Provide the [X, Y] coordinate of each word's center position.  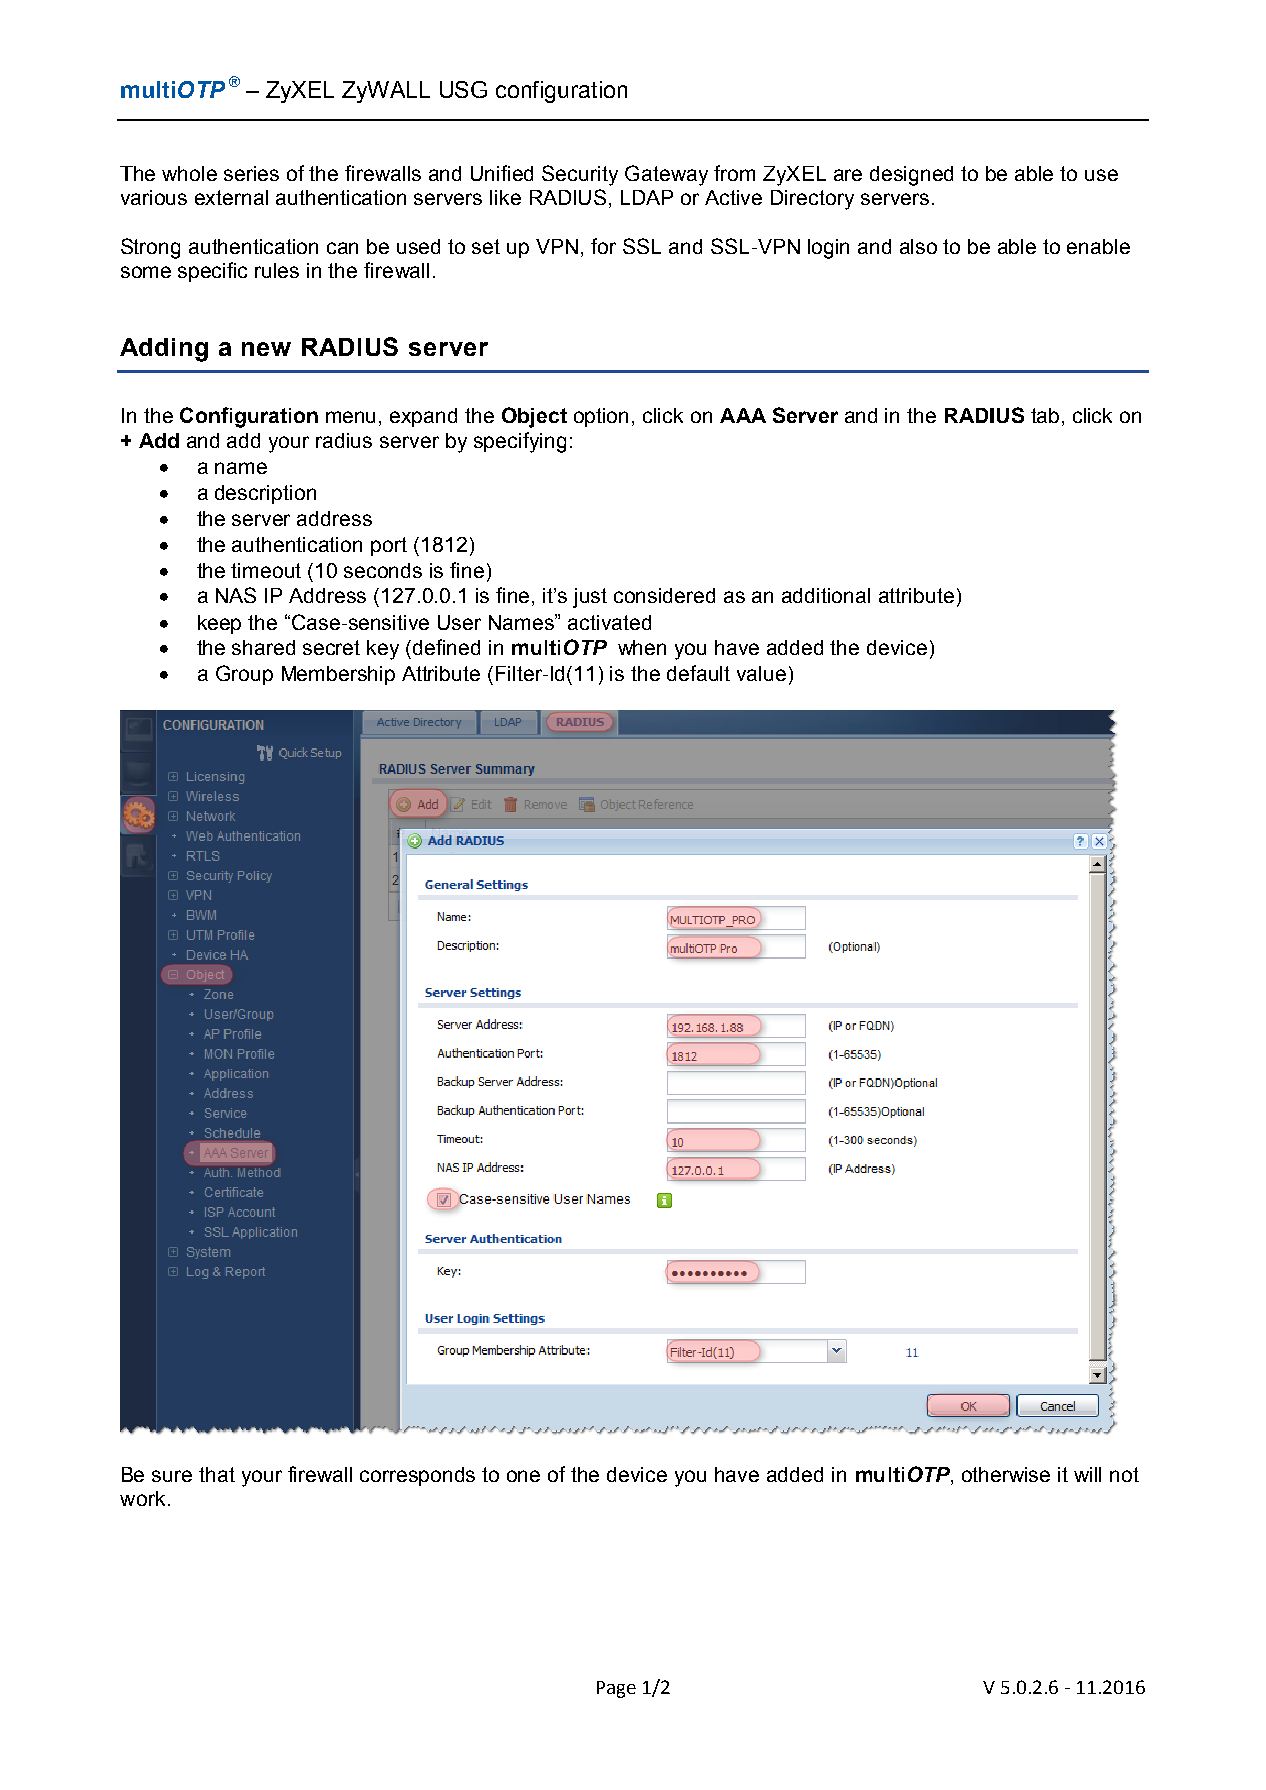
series [251, 173]
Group [244, 675]
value [761, 673]
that [217, 1474]
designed [911, 176]
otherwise [1006, 1474]
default [698, 673]
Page [616, 1689]
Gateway [666, 175]
